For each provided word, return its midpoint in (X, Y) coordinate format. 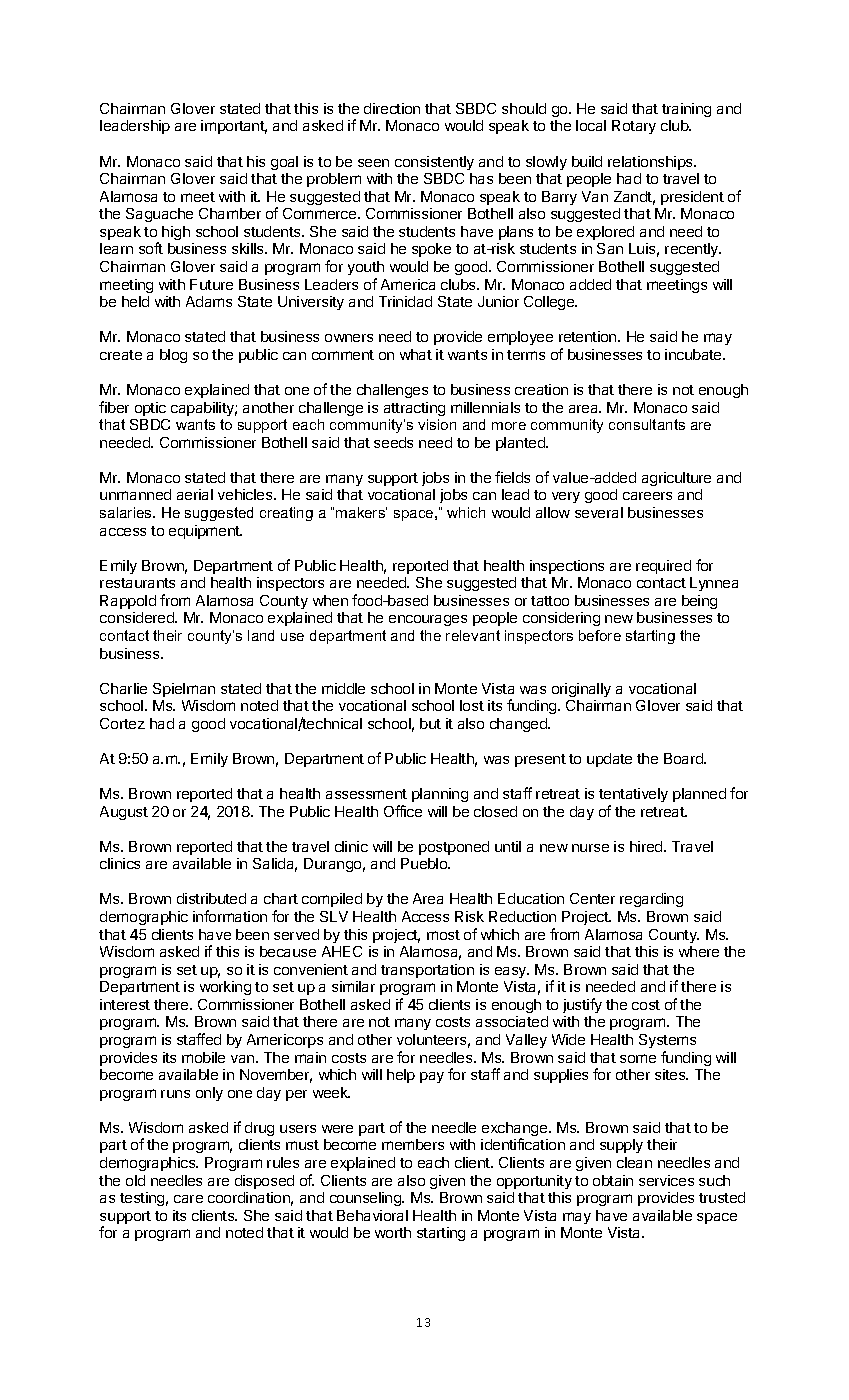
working (225, 988)
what (416, 354)
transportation (427, 971)
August (124, 813)
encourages (428, 620)
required (663, 567)
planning (440, 795)
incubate (694, 354)
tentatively (633, 795)
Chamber (230, 213)
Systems (667, 1041)
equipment (205, 532)
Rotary (634, 127)
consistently (434, 163)
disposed (264, 1182)
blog (173, 356)
